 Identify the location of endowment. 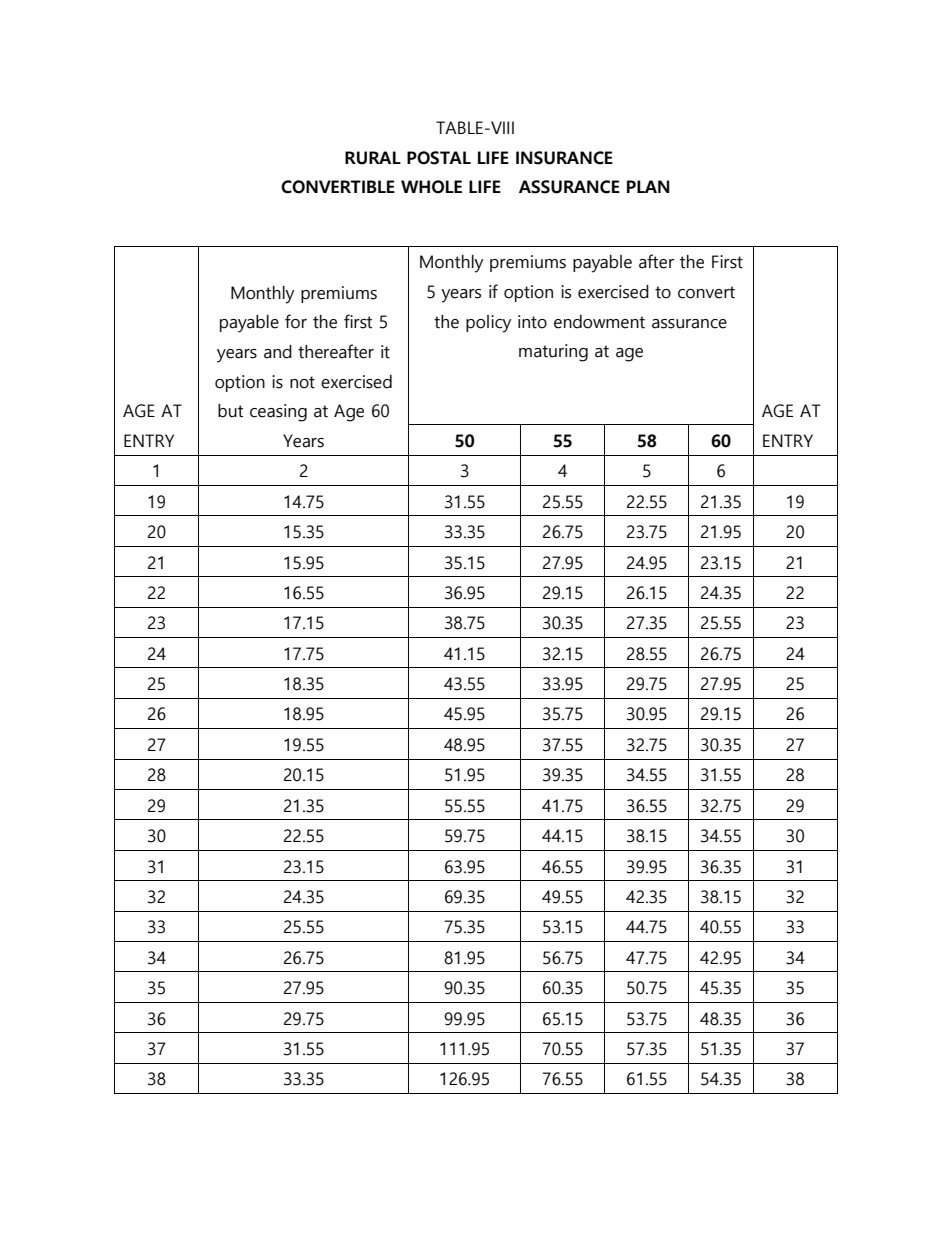
(599, 322).
